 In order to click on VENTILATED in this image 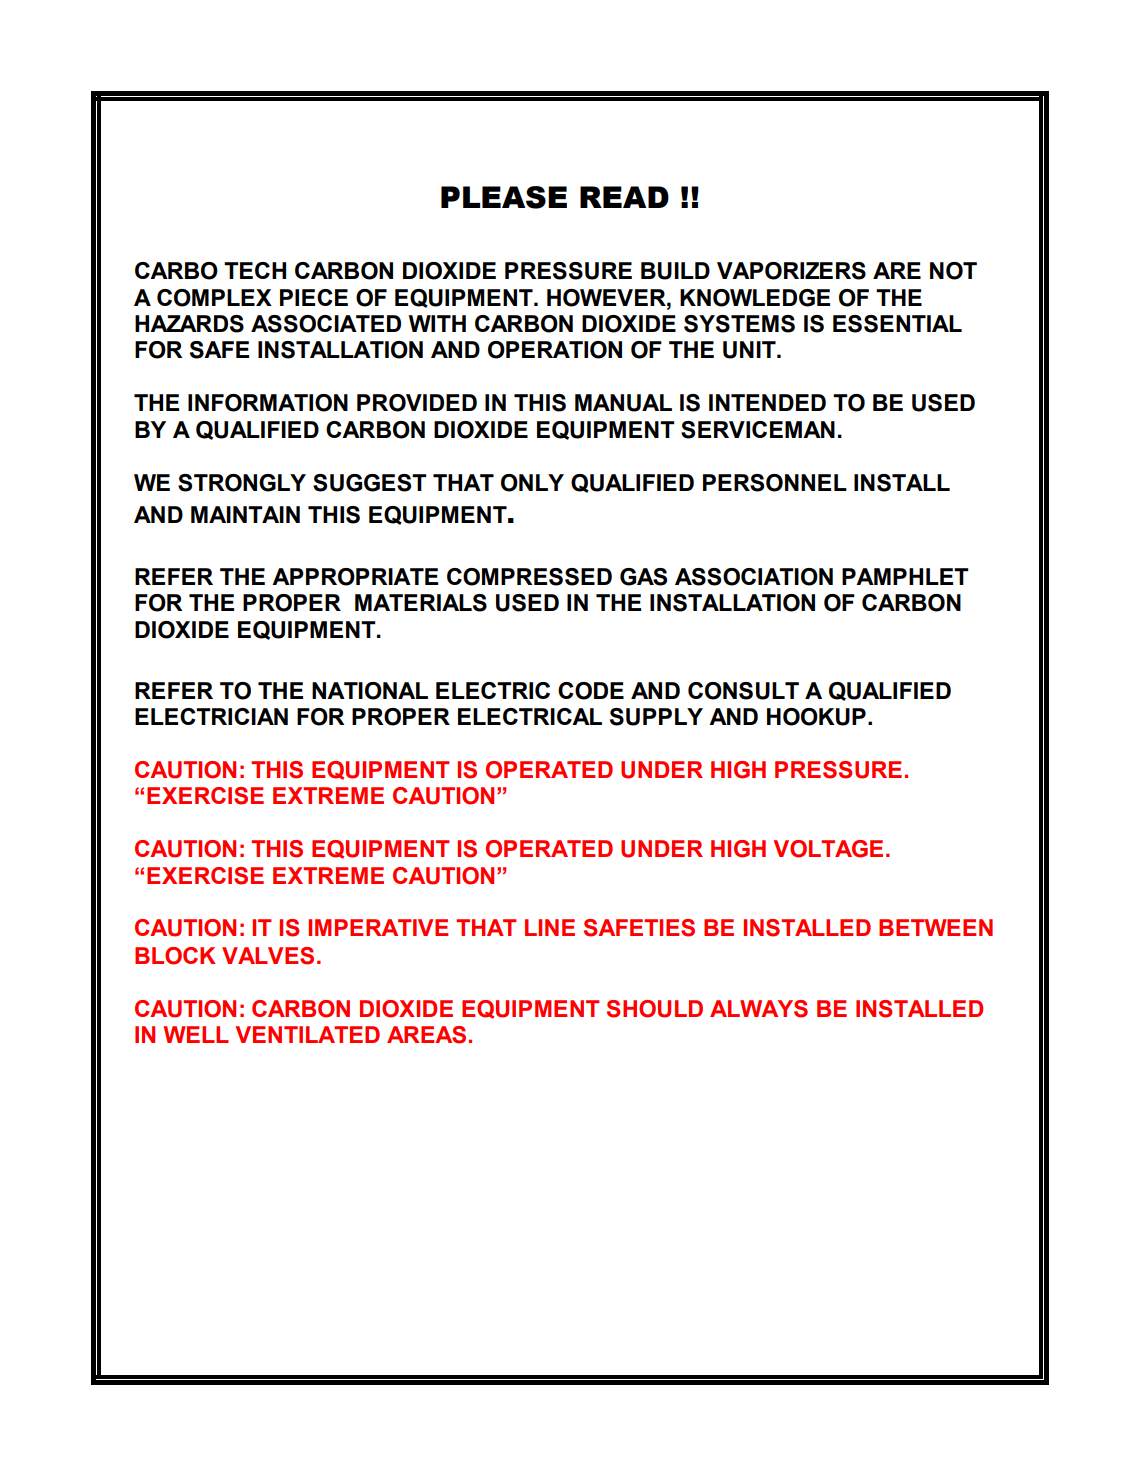, I will do `click(307, 1034)`.
